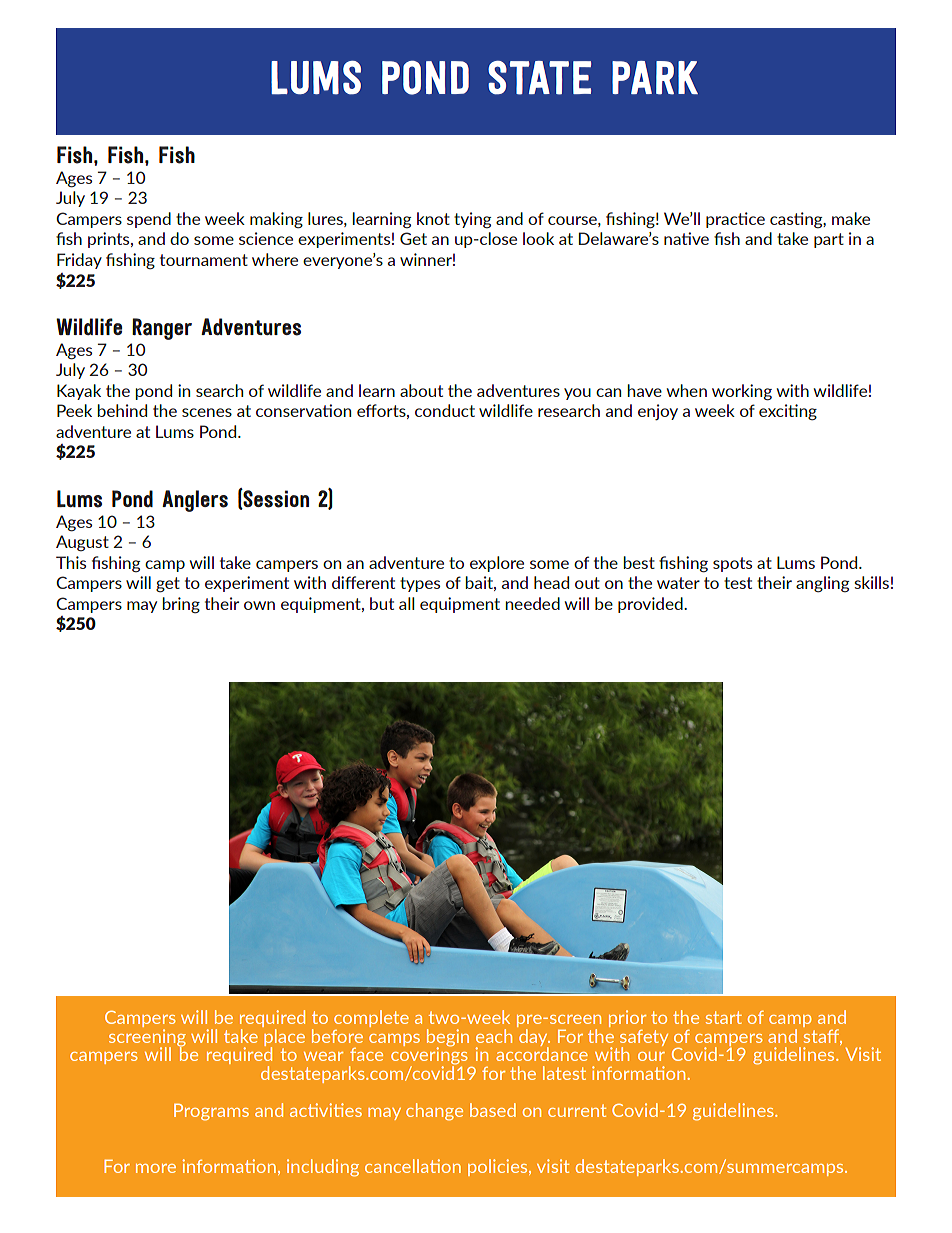 The width and height of the screenshot is (952, 1233). Describe the element at coordinates (181, 605) in the screenshot. I see `bring` at that location.
